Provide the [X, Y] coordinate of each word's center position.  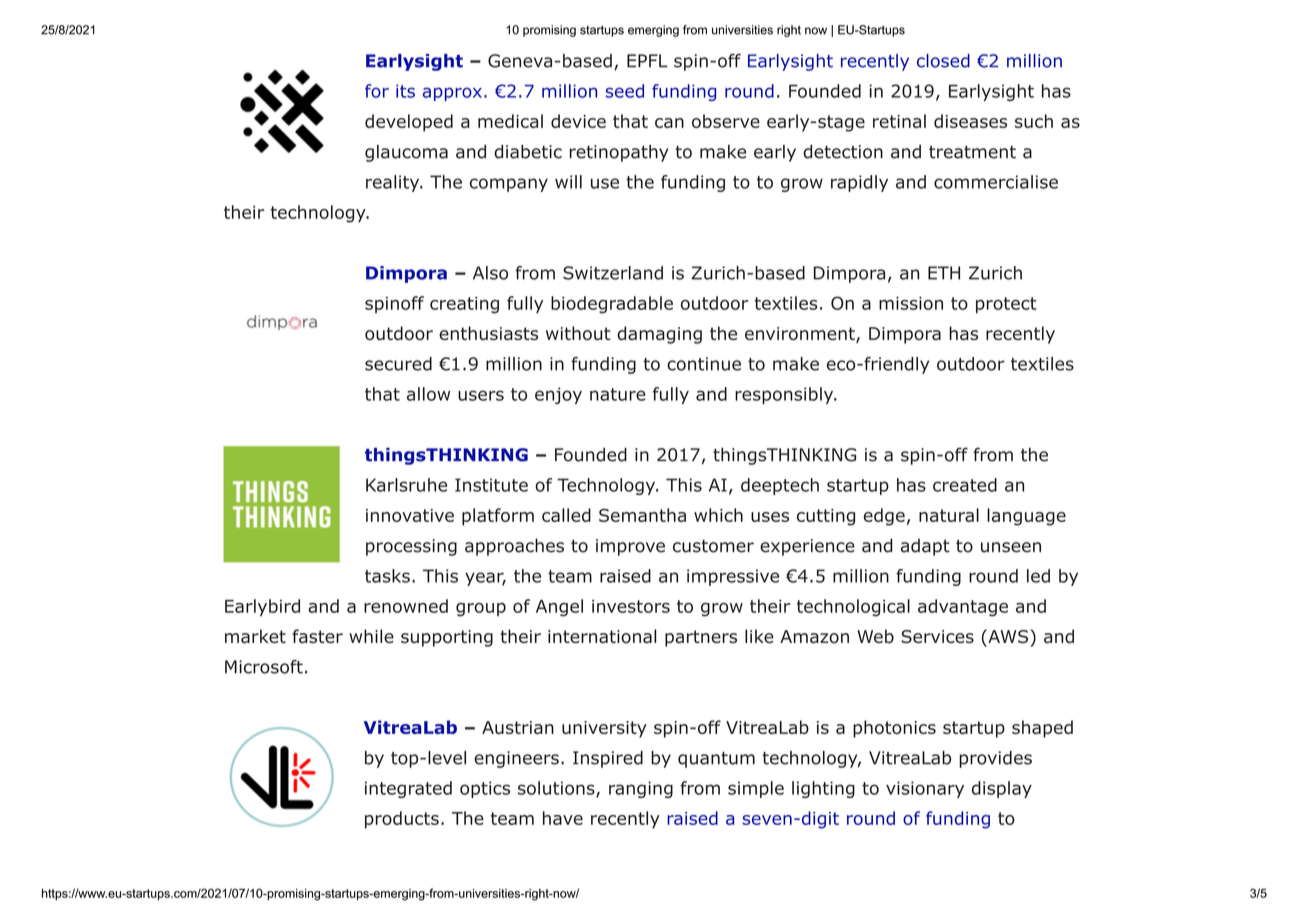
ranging [641, 789]
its [405, 91]
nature [618, 394]
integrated [408, 789]
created [965, 485]
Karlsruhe [406, 485]
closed [943, 61]
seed [625, 91]
